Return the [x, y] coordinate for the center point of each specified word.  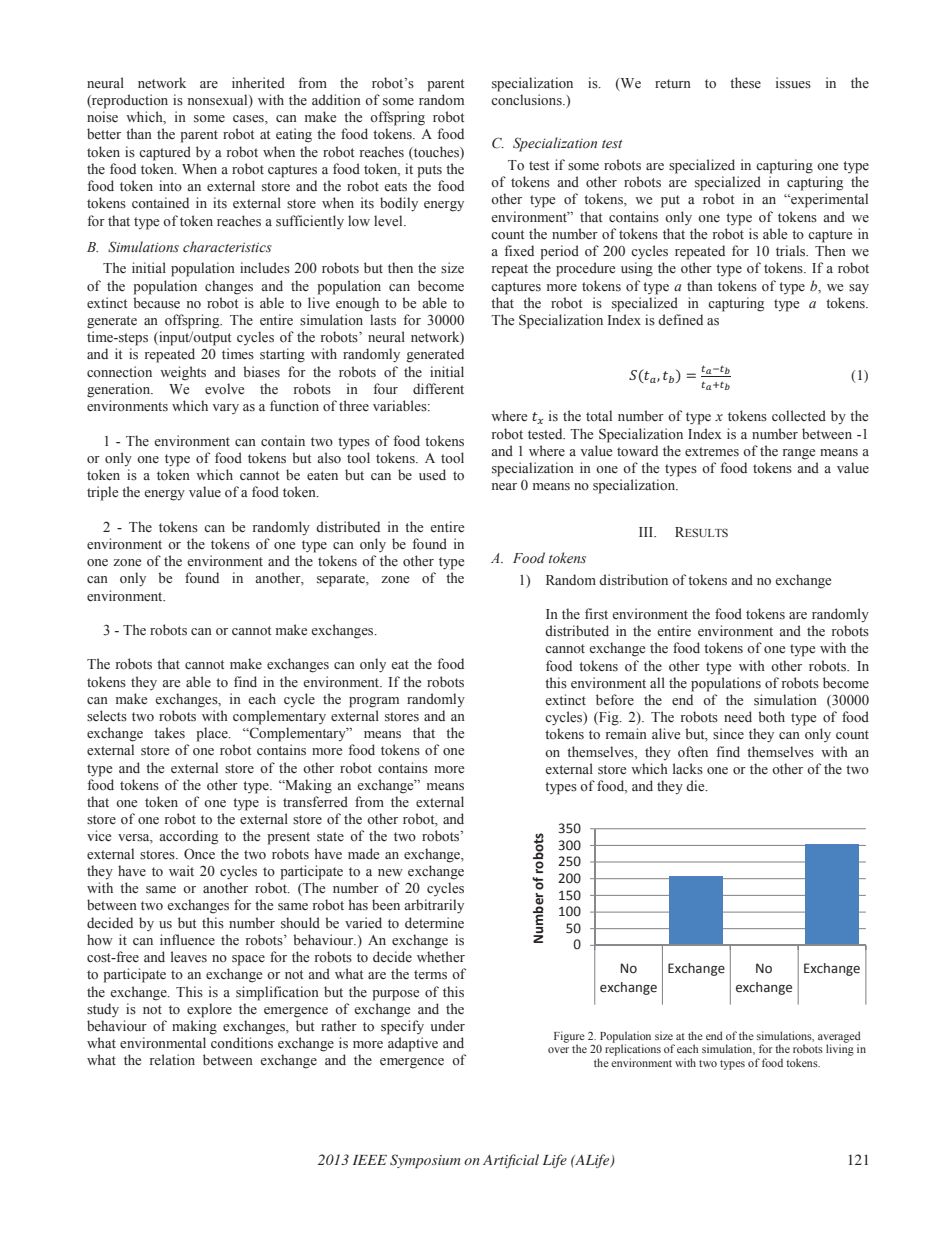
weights [183, 373]
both [771, 716]
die [696, 786]
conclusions [527, 100]
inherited [258, 82]
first [596, 613]
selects [107, 715]
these [745, 83]
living [840, 1049]
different [438, 389]
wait [181, 870]
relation [172, 1059]
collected [799, 416]
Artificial [511, 1161]
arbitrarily [434, 906]
